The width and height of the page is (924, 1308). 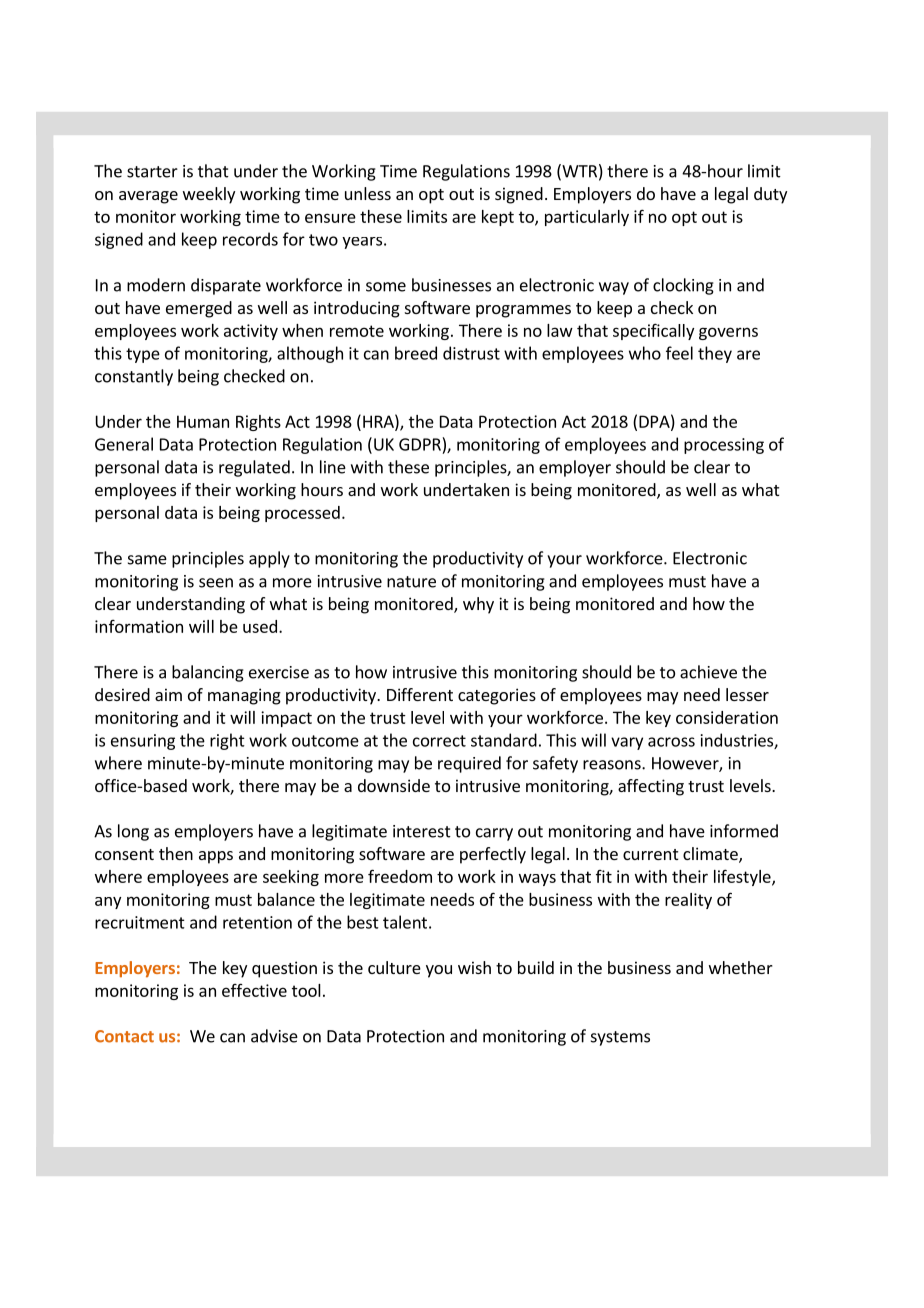 I want to click on weekly, so click(x=209, y=195).
